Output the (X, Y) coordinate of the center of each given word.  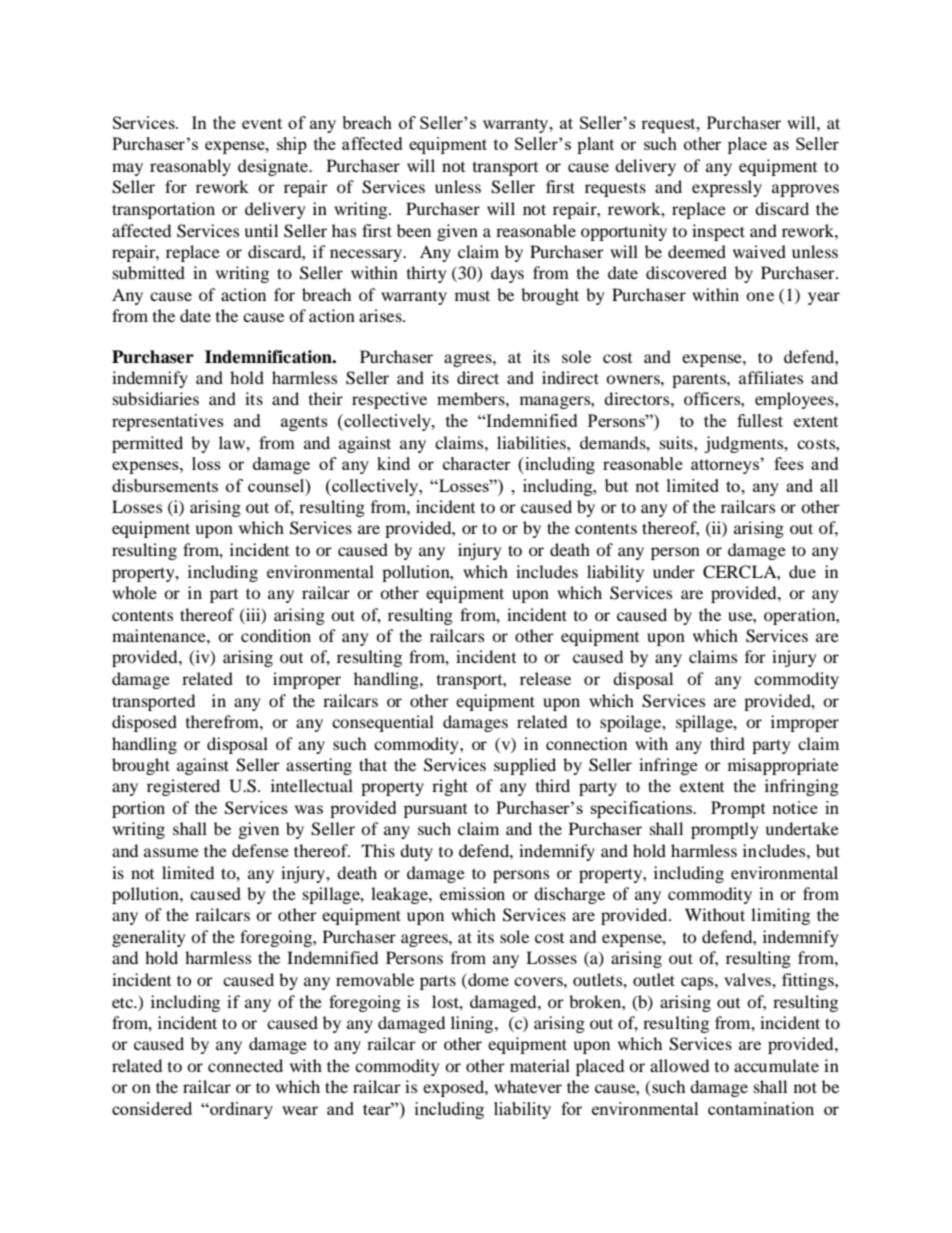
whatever (528, 1086)
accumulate (776, 1065)
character (477, 463)
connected (245, 1065)
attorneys (726, 466)
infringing (802, 787)
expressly (727, 188)
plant (595, 145)
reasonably (190, 167)
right (450, 787)
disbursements (165, 485)
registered (183, 787)
